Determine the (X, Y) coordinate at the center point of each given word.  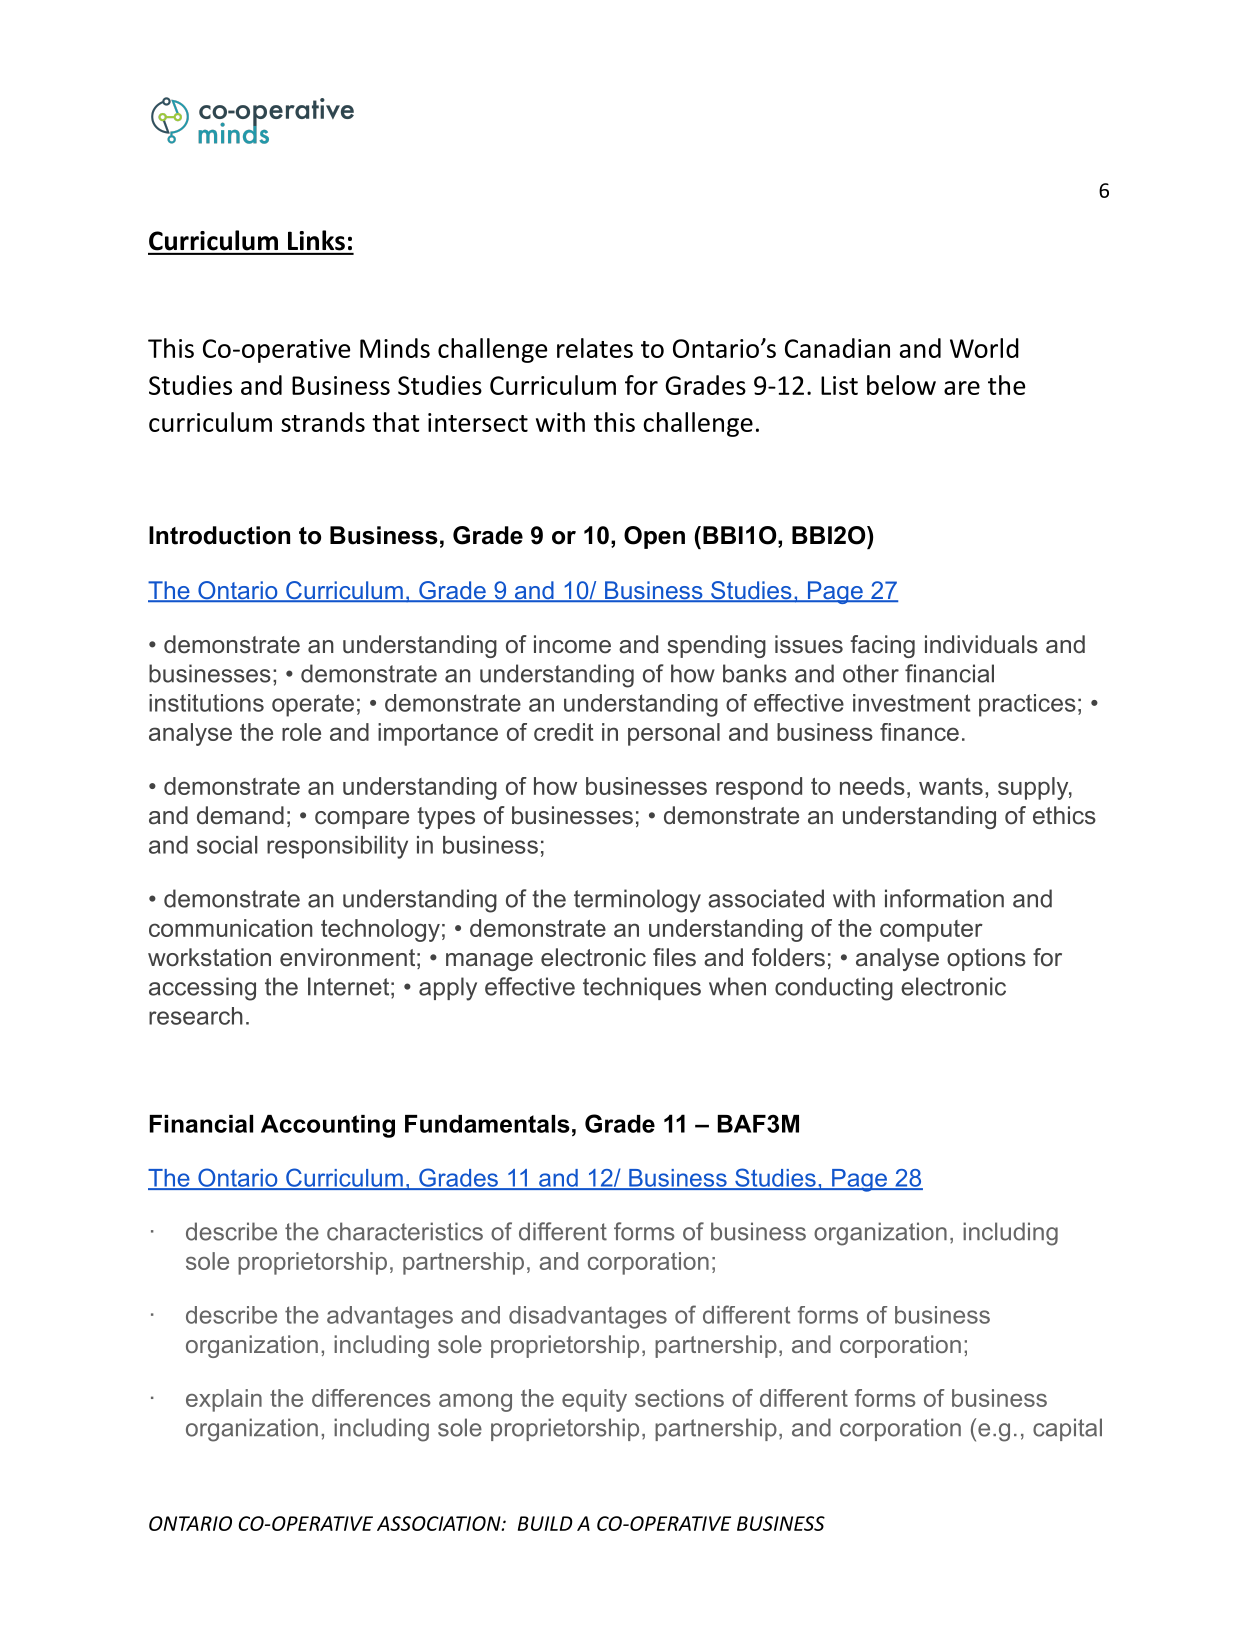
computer (931, 931)
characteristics (405, 1231)
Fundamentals (487, 1124)
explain (224, 1400)
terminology (637, 901)
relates (595, 348)
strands (323, 422)
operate (313, 705)
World (984, 348)
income (572, 644)
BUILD (545, 1523)
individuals (981, 644)
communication (231, 928)
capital (1067, 1429)
